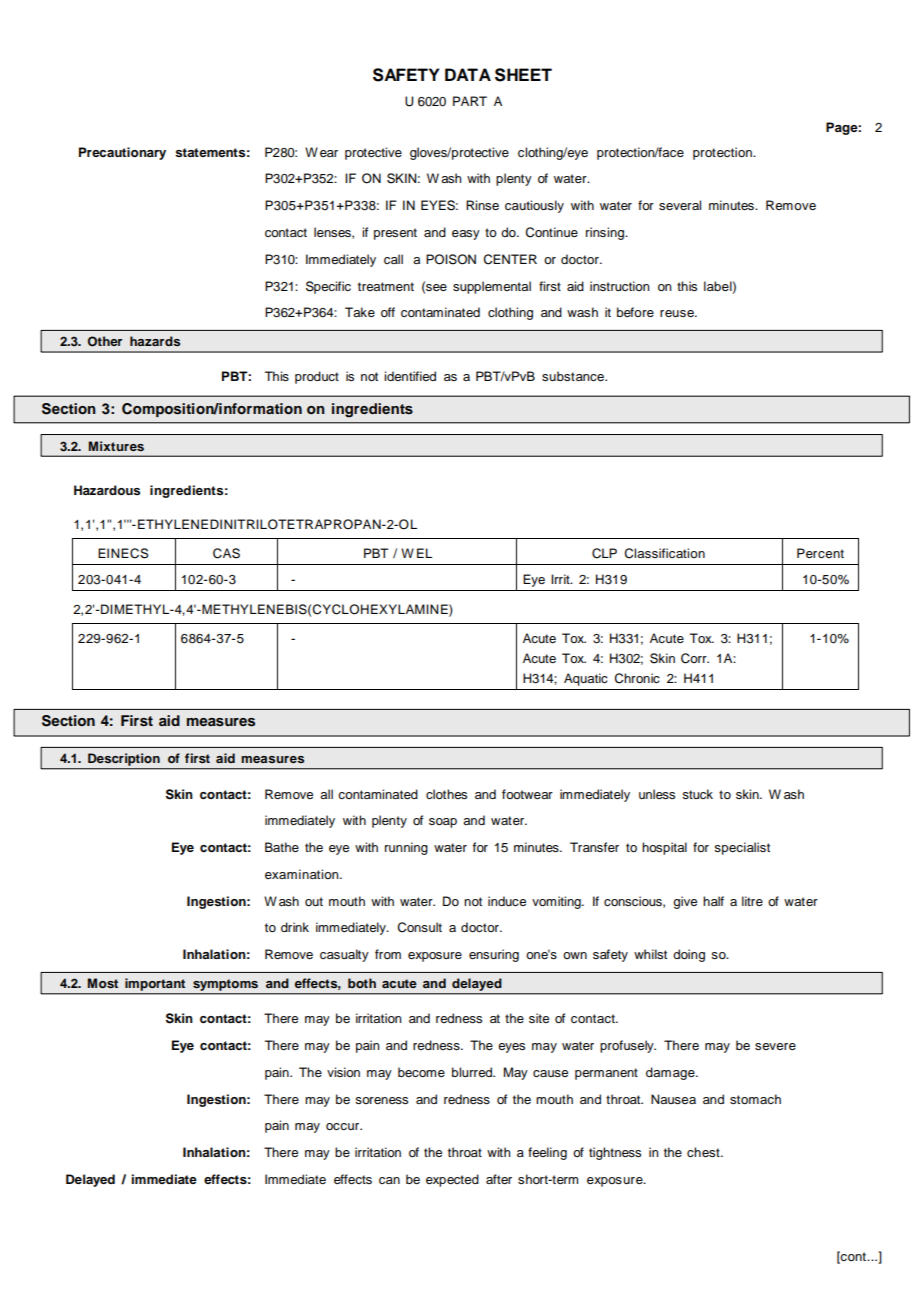 The height and width of the screenshot is (1308, 924). What do you see at coordinates (410, 376) in the screenshot?
I see `identified` at bounding box center [410, 376].
